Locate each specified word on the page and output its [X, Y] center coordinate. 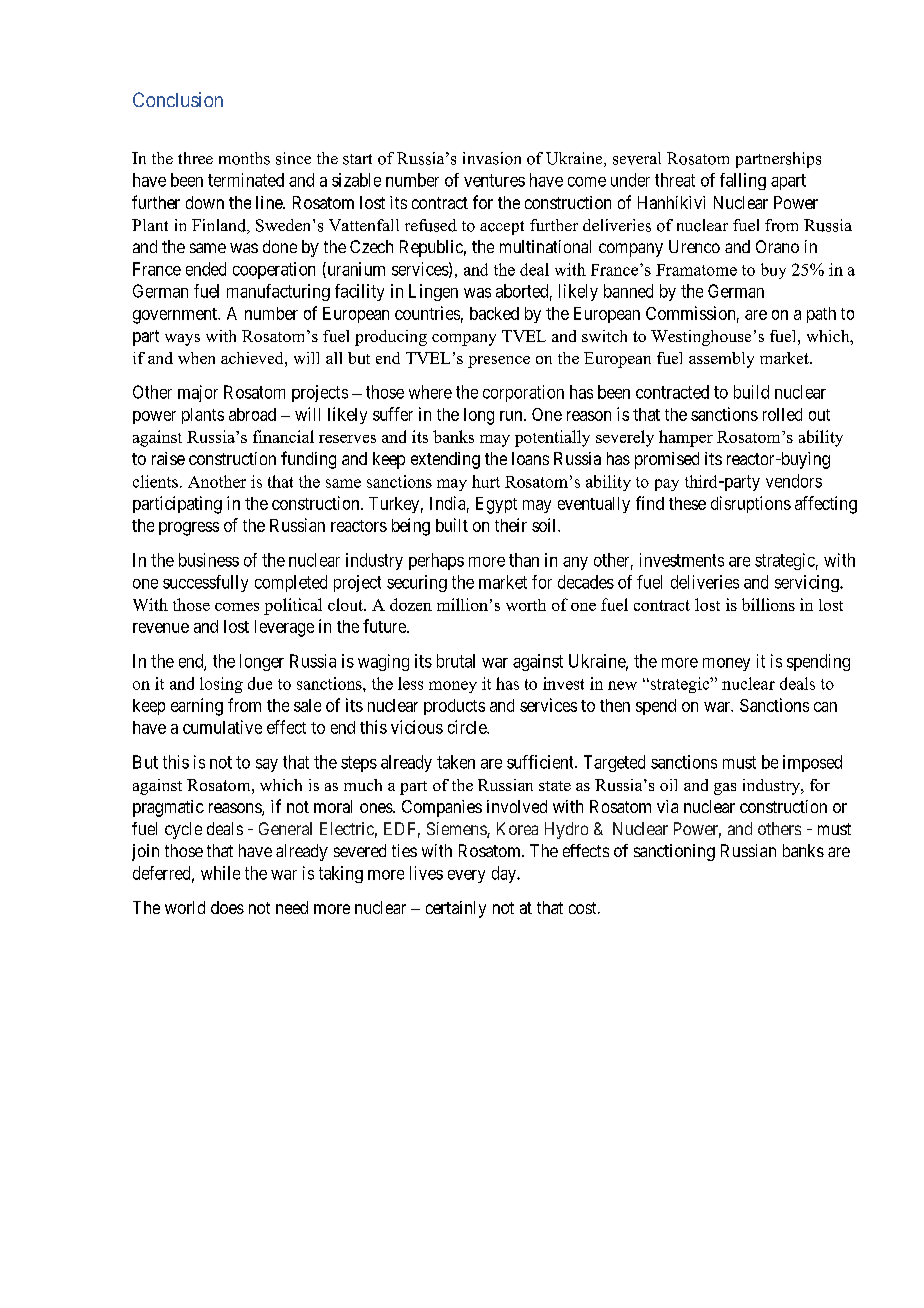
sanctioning [674, 852]
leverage [284, 628]
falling [743, 181]
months [244, 158]
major [198, 393]
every [466, 876]
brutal [456, 661]
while [220, 873]
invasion [492, 158]
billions [768, 604]
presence [499, 362]
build [751, 392]
